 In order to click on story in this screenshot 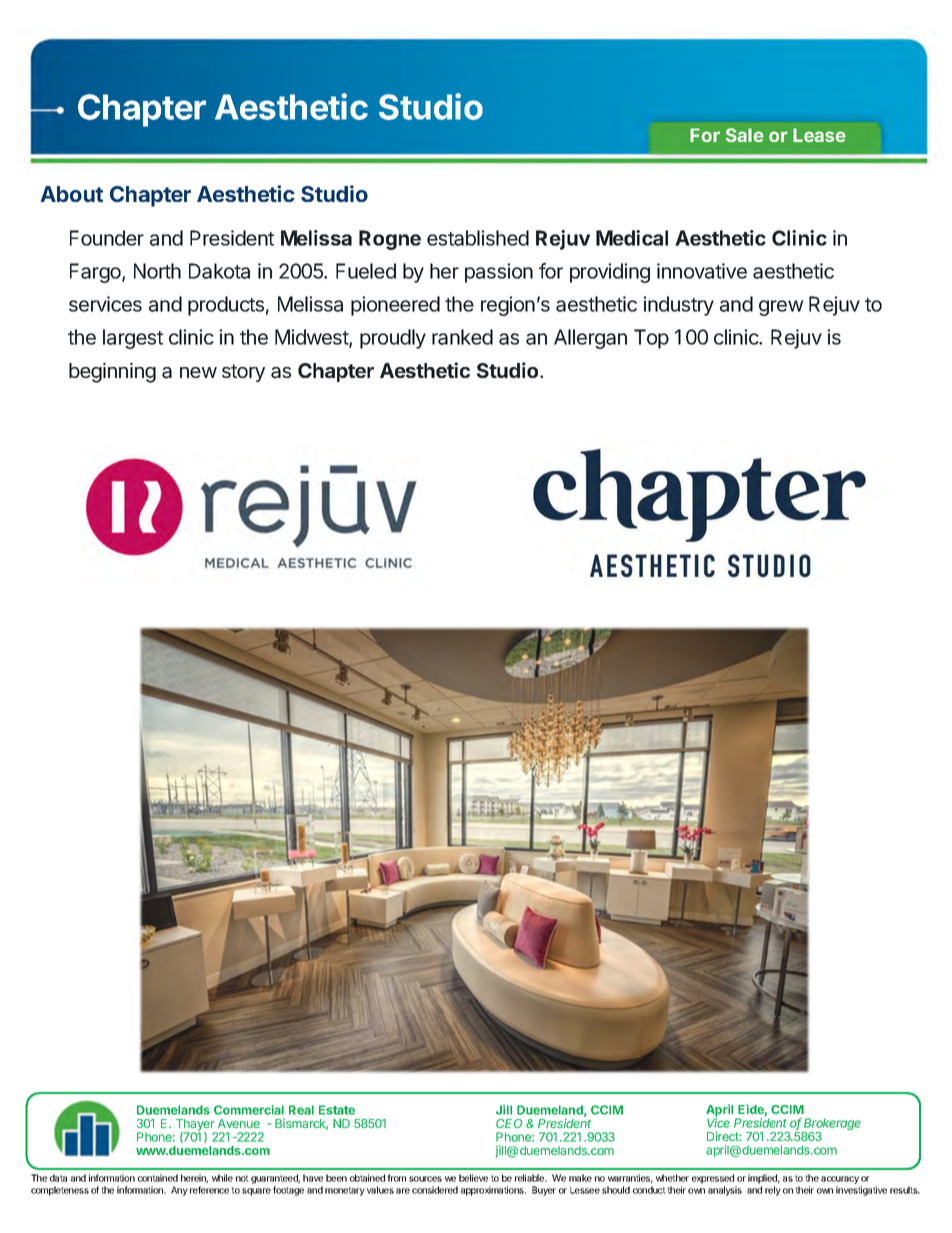, I will do `click(243, 373)`.
